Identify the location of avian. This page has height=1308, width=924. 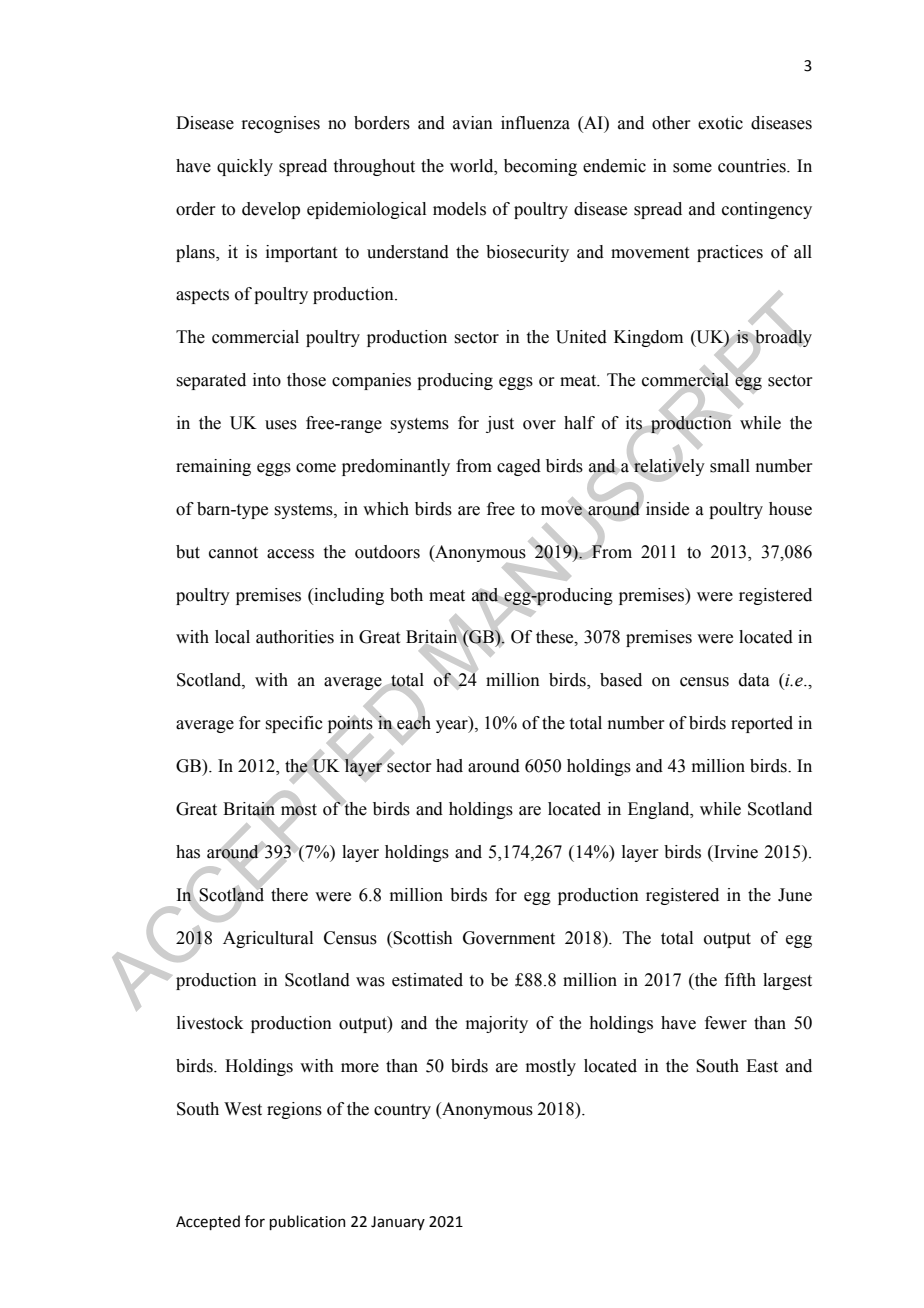
(473, 123).
